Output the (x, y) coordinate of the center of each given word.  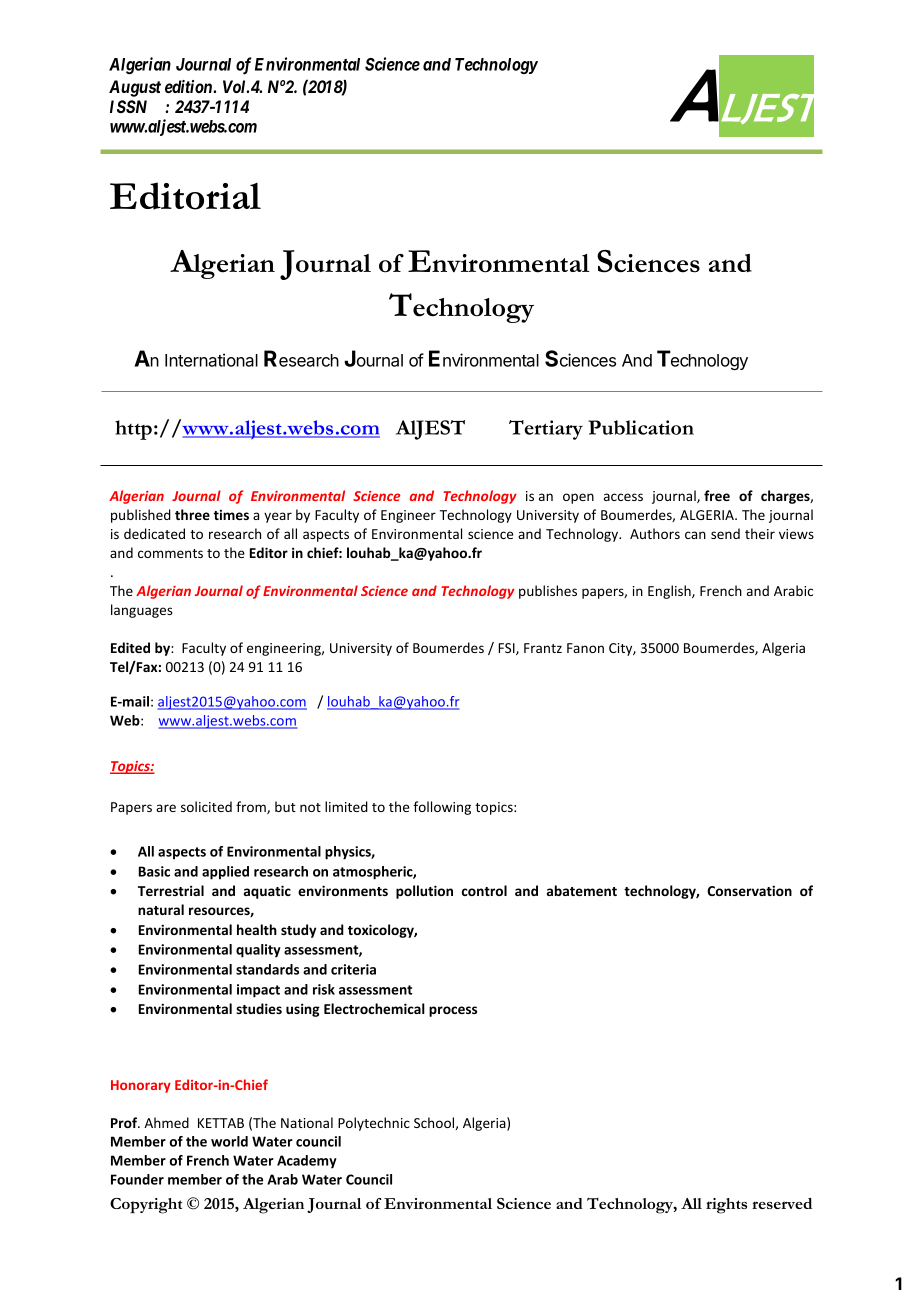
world (229, 1141)
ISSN (128, 106)
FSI (507, 649)
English (670, 592)
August (135, 88)
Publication (641, 427)
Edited (130, 647)
